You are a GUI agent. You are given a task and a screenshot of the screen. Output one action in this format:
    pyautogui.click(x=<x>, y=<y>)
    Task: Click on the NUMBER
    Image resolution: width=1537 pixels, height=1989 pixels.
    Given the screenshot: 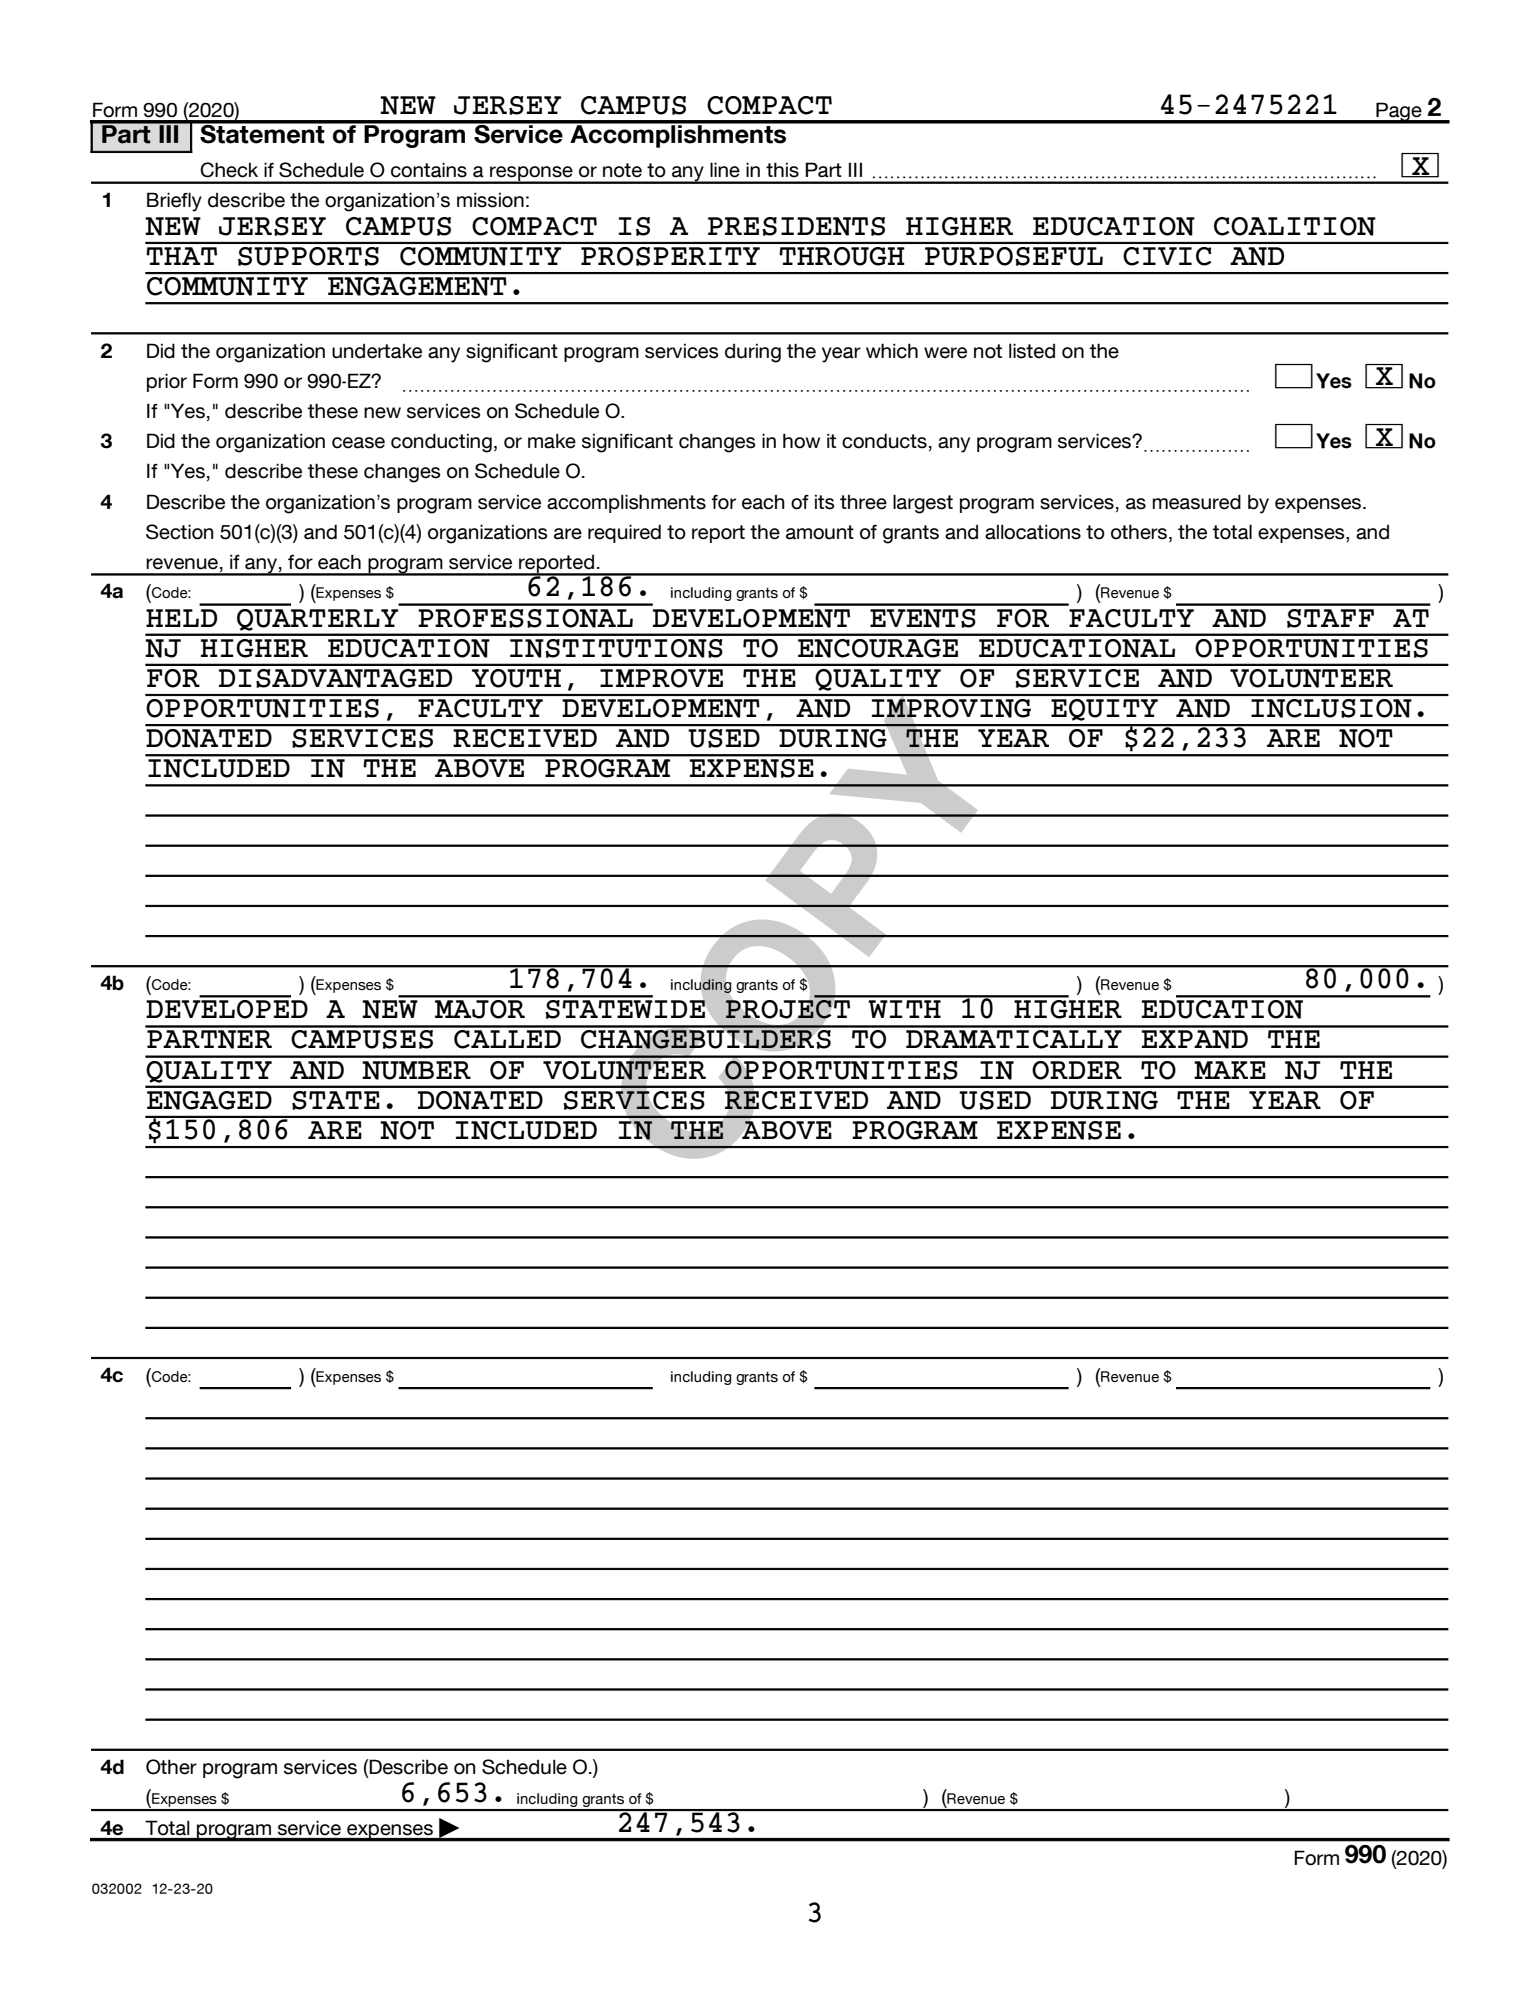 What is the action you would take?
    pyautogui.click(x=416, y=1070)
